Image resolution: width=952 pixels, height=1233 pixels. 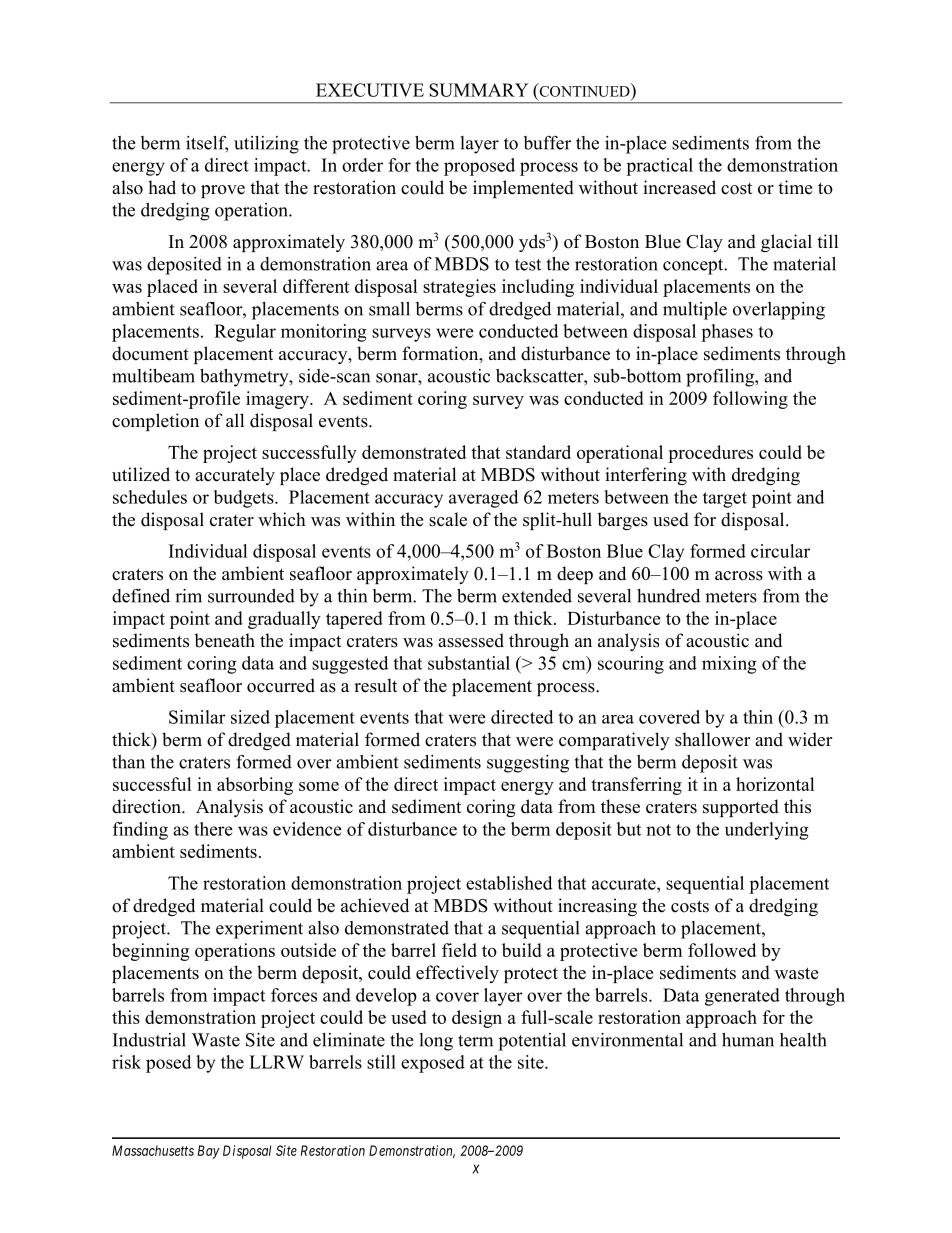 What do you see at coordinates (475, 1041) in the page?
I see `term` at bounding box center [475, 1041].
